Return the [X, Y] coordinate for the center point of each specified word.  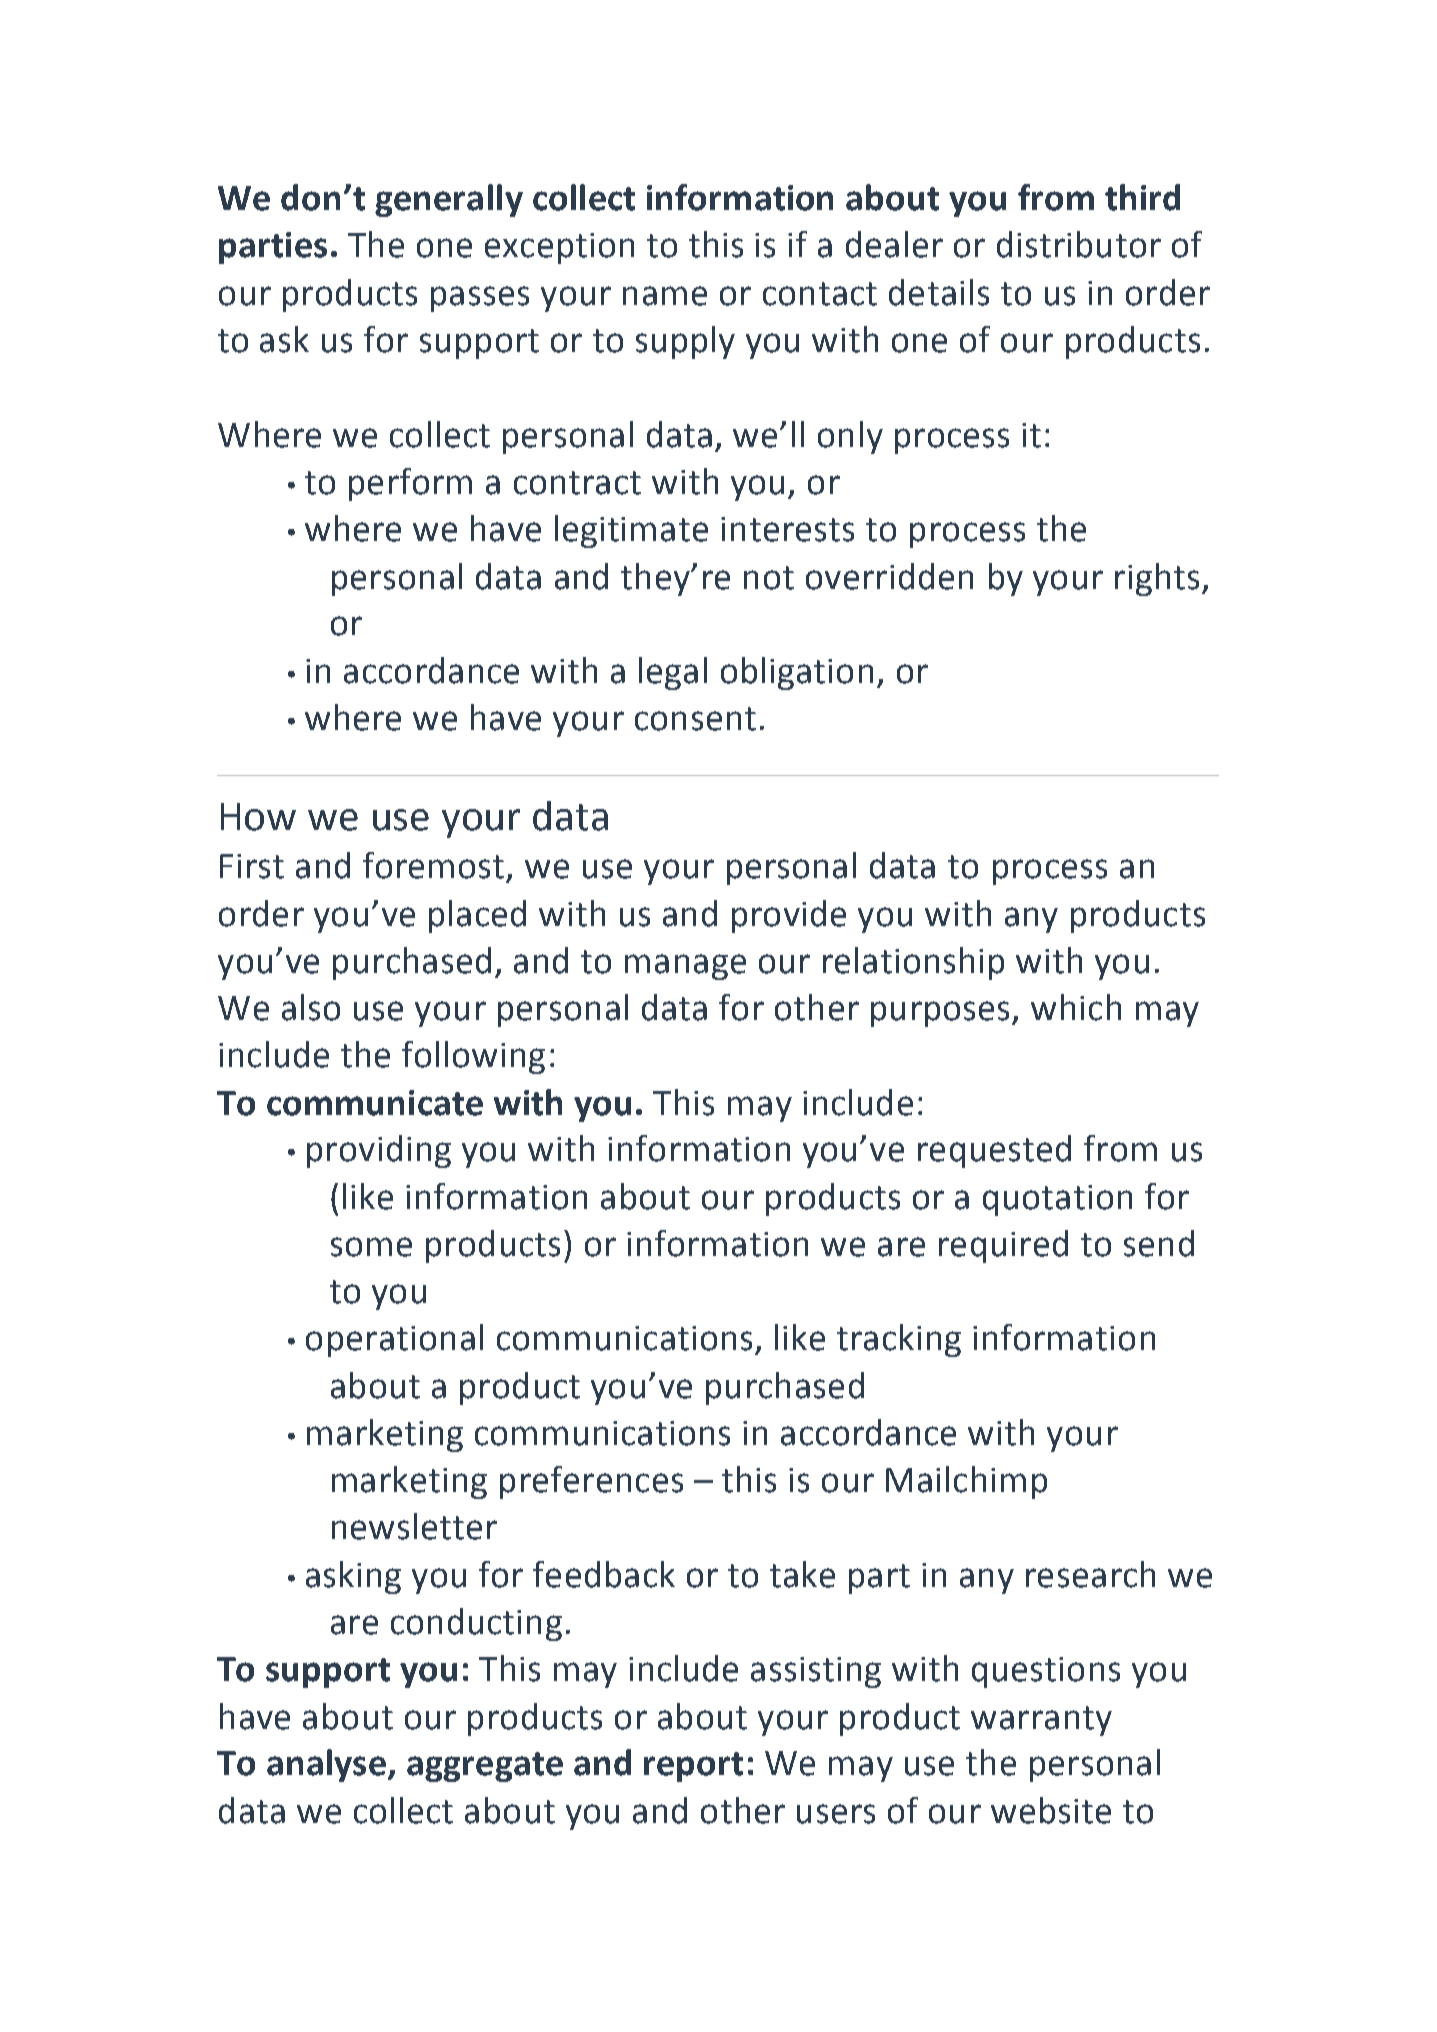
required [1003, 1246]
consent [695, 719]
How [258, 817]
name [665, 296]
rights [1157, 579]
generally [449, 200]
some [371, 1247]
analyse [326, 1765]
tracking [899, 1340]
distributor [1079, 244]
